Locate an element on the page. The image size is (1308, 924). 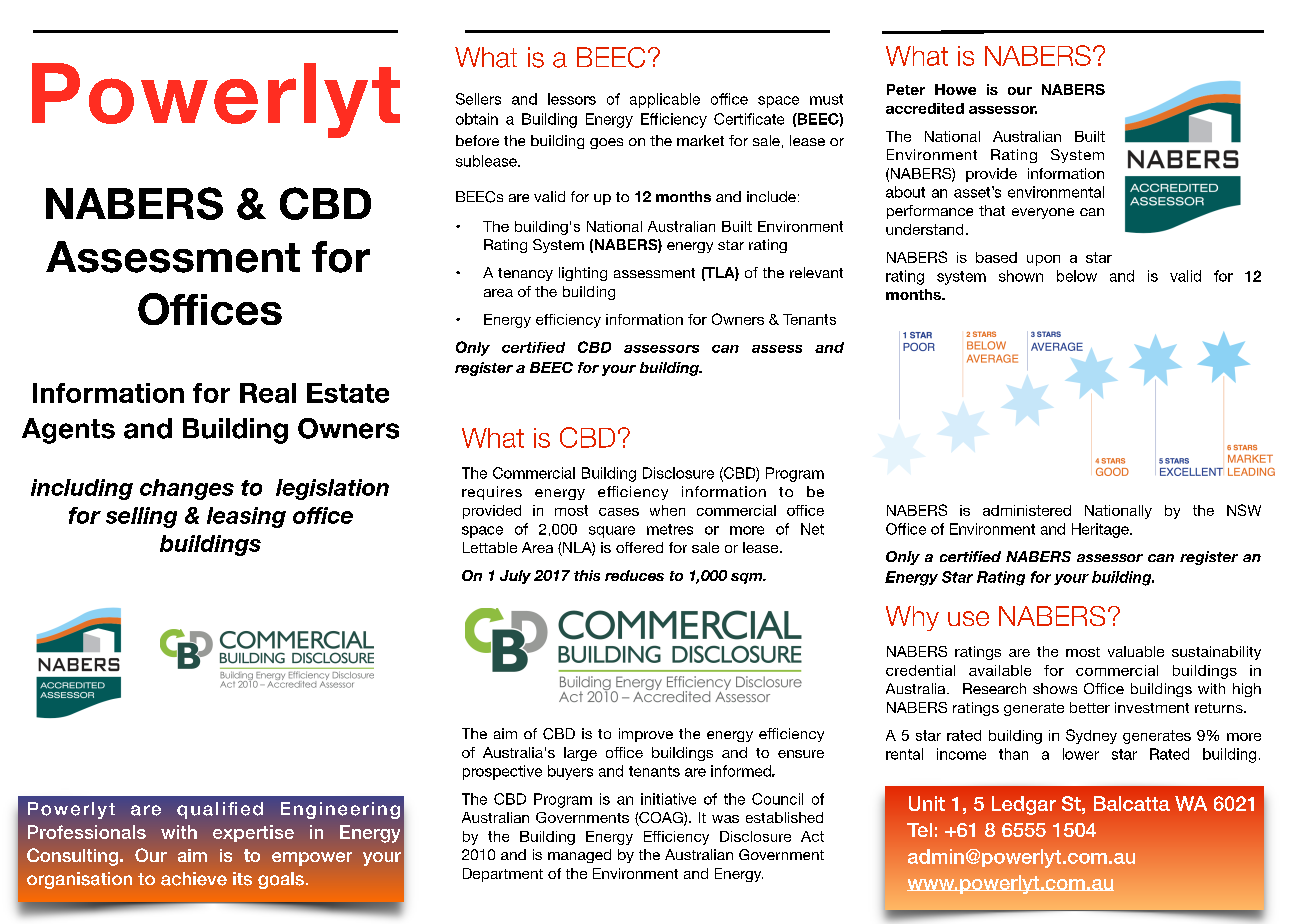
when is located at coordinates (667, 510).
